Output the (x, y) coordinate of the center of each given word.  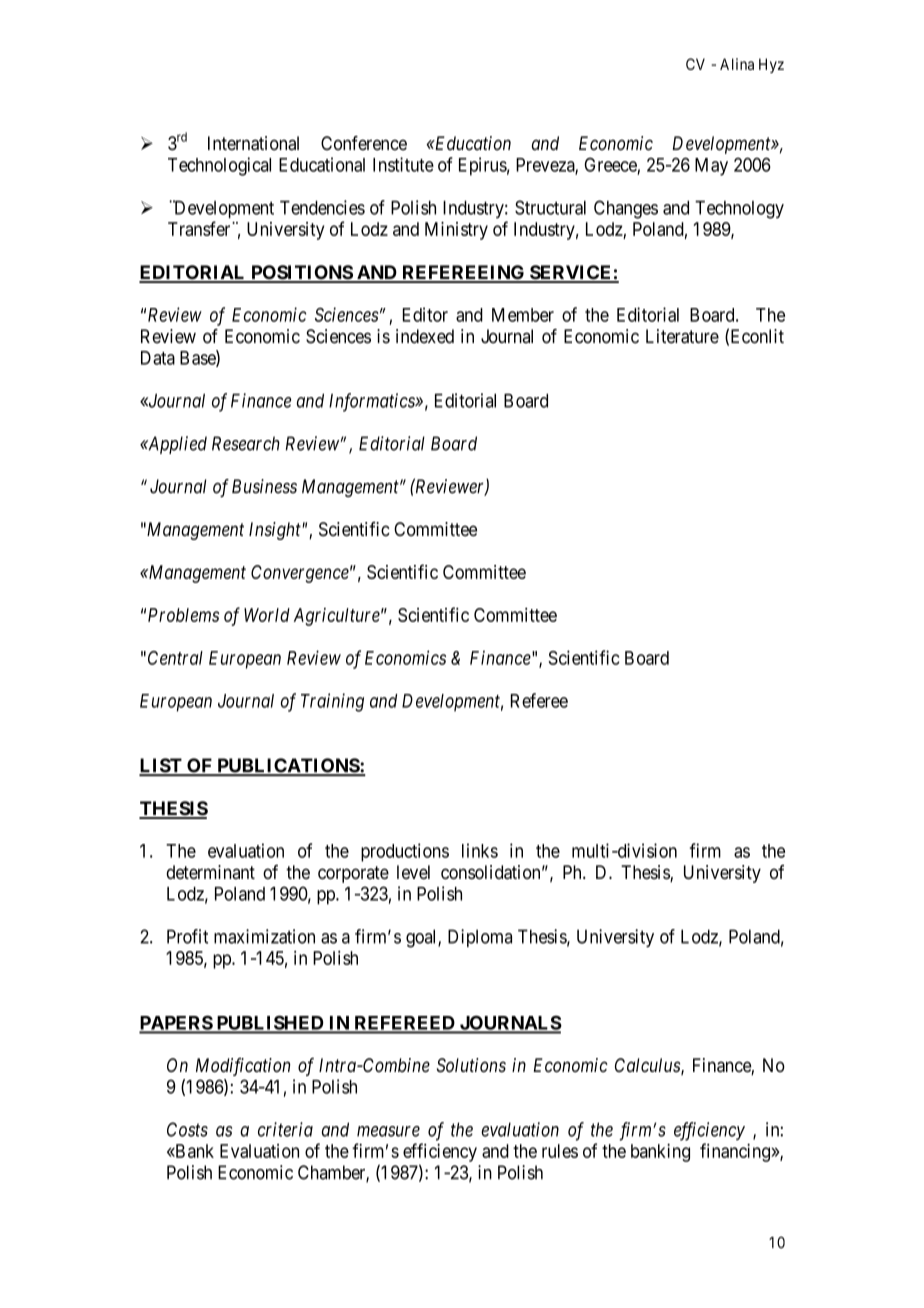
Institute (403, 164)
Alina (737, 64)
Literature (682, 336)
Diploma (480, 938)
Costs (187, 1129)
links (480, 850)
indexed (425, 336)
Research (246, 443)
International (253, 143)
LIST (161, 766)
